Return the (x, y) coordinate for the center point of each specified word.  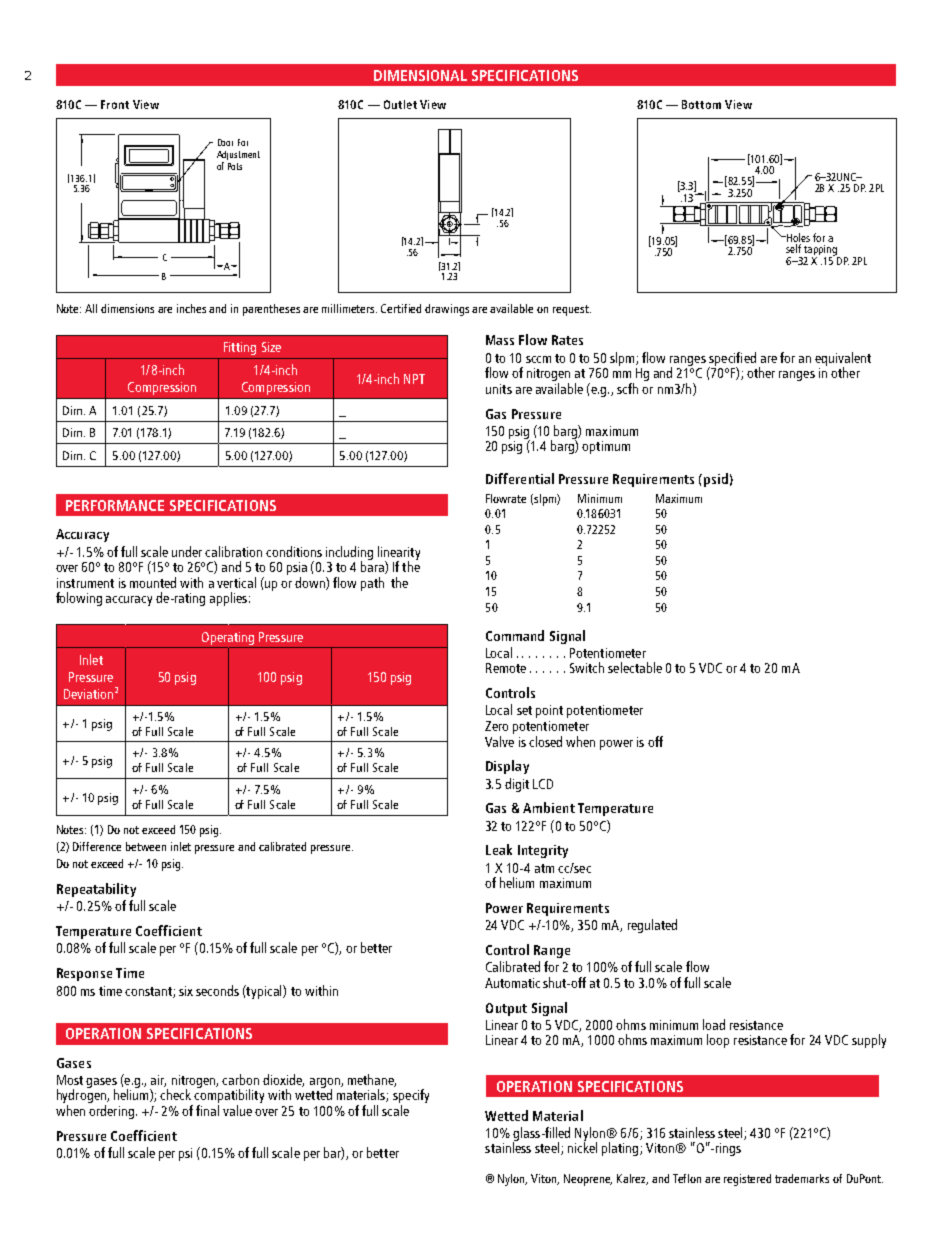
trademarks (802, 1178)
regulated (652, 926)
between (146, 846)
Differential (520, 478)
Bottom (701, 104)
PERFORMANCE (115, 505)
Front (115, 104)
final (207, 1110)
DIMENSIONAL (420, 75)
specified (732, 360)
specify (411, 1097)
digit (517, 785)
